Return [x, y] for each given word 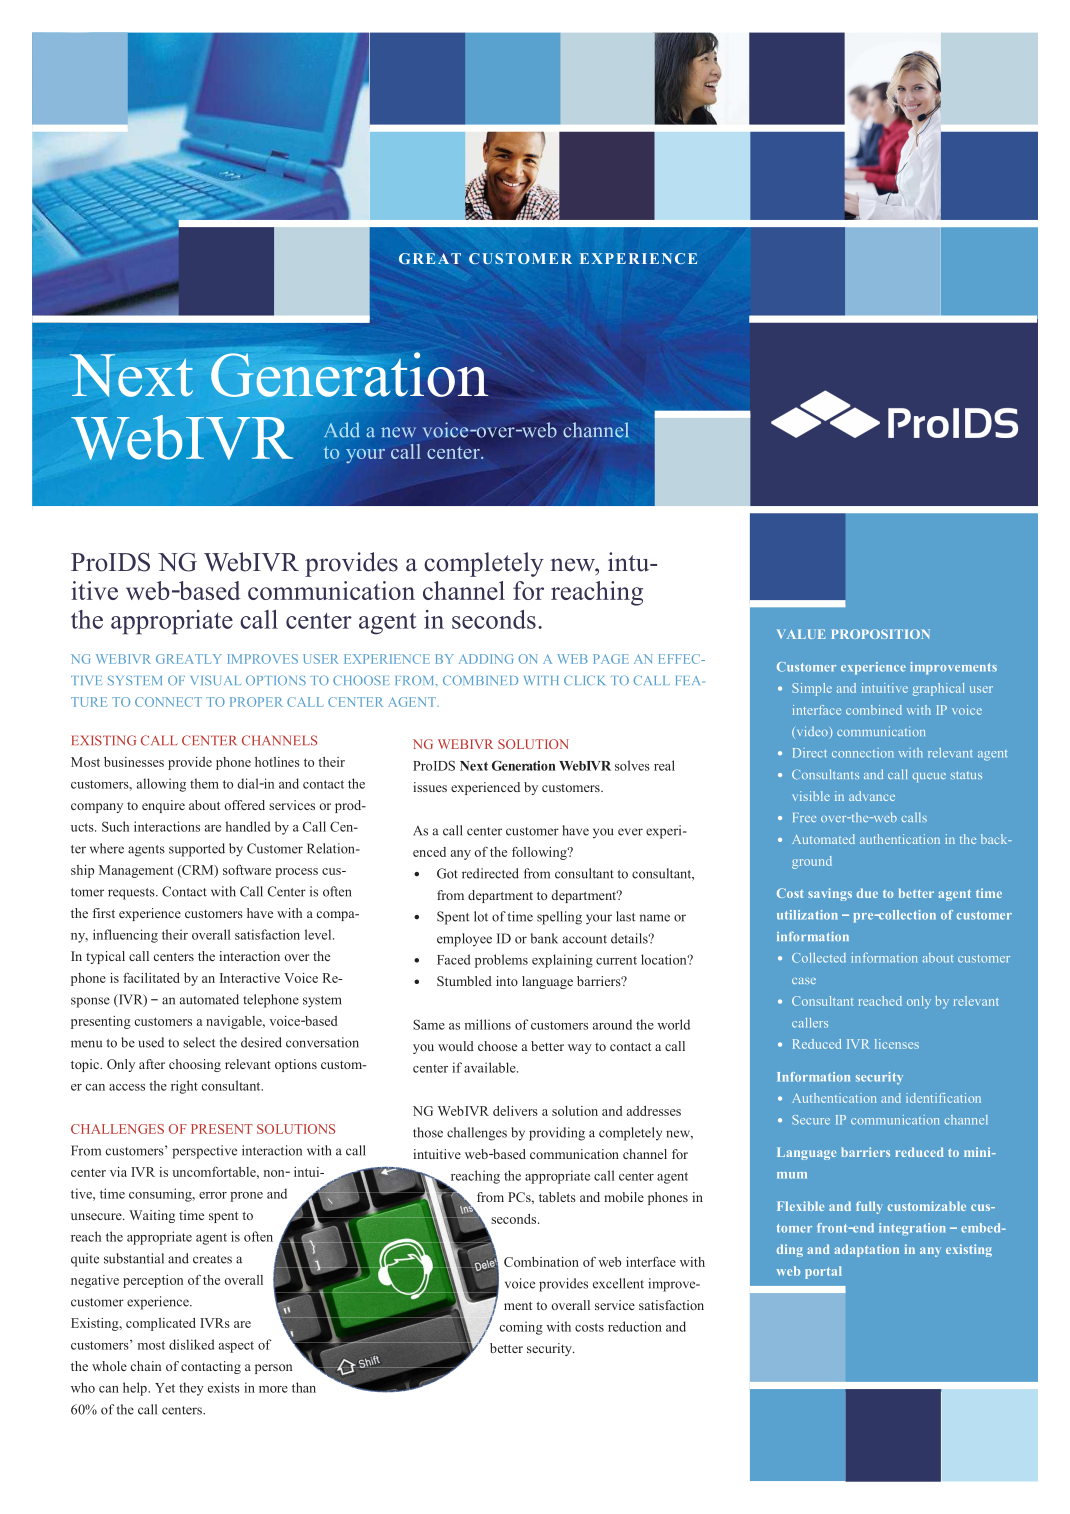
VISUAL [215, 680]
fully [869, 1207]
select [199, 1042]
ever [630, 832]
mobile [624, 1197]
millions [488, 1024]
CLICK [584, 680]
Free [804, 817]
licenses [897, 1044]
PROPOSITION [880, 634]
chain [146, 1366]
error [213, 1195]
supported [197, 850]
